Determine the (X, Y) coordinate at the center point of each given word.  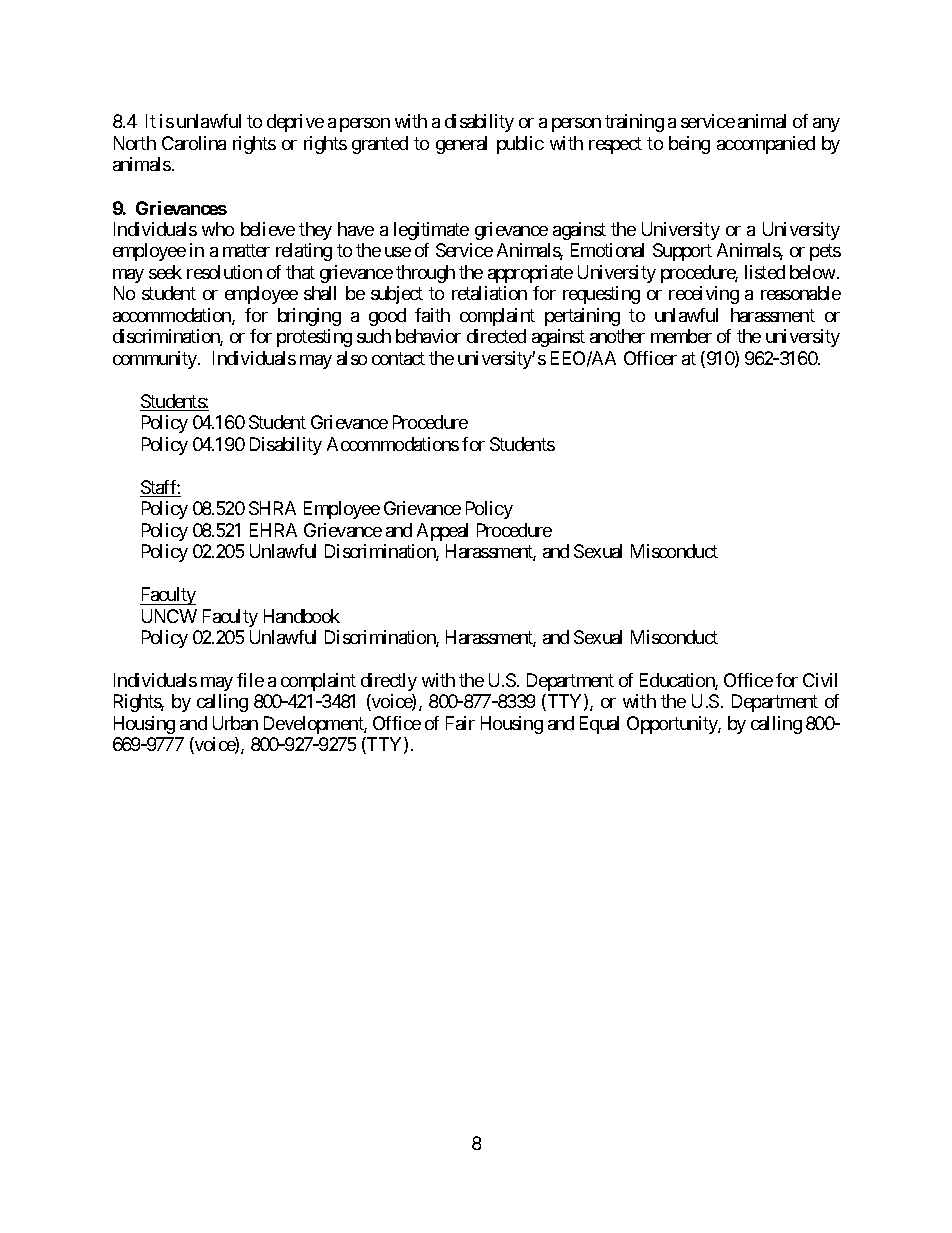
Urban (235, 723)
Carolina (194, 143)
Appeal (442, 532)
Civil (820, 680)
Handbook (302, 616)
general (461, 145)
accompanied (766, 145)
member (681, 336)
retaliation (489, 293)
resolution (224, 272)
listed (765, 272)
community (156, 360)
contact (398, 358)
